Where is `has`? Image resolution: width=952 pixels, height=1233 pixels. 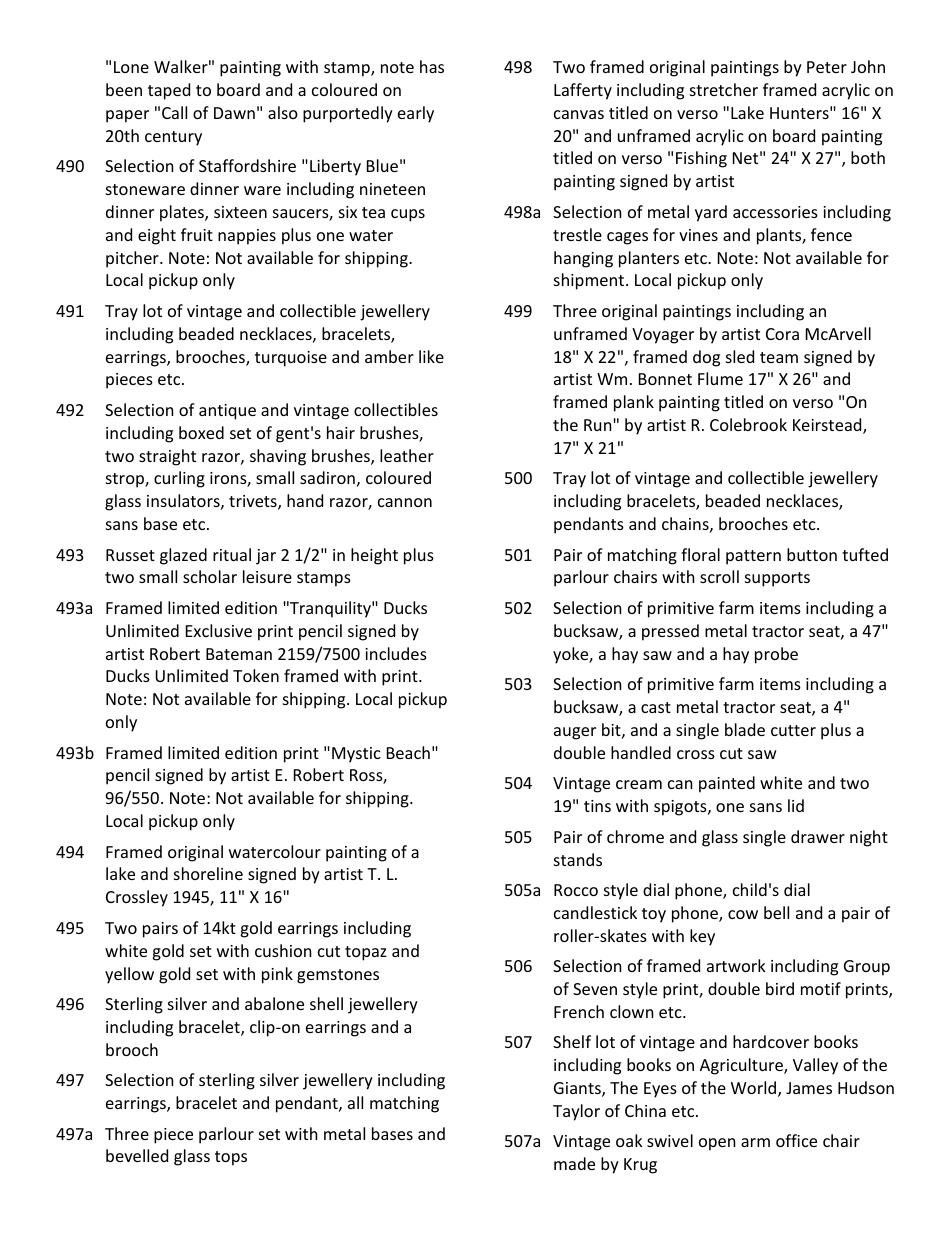
has is located at coordinates (432, 66).
